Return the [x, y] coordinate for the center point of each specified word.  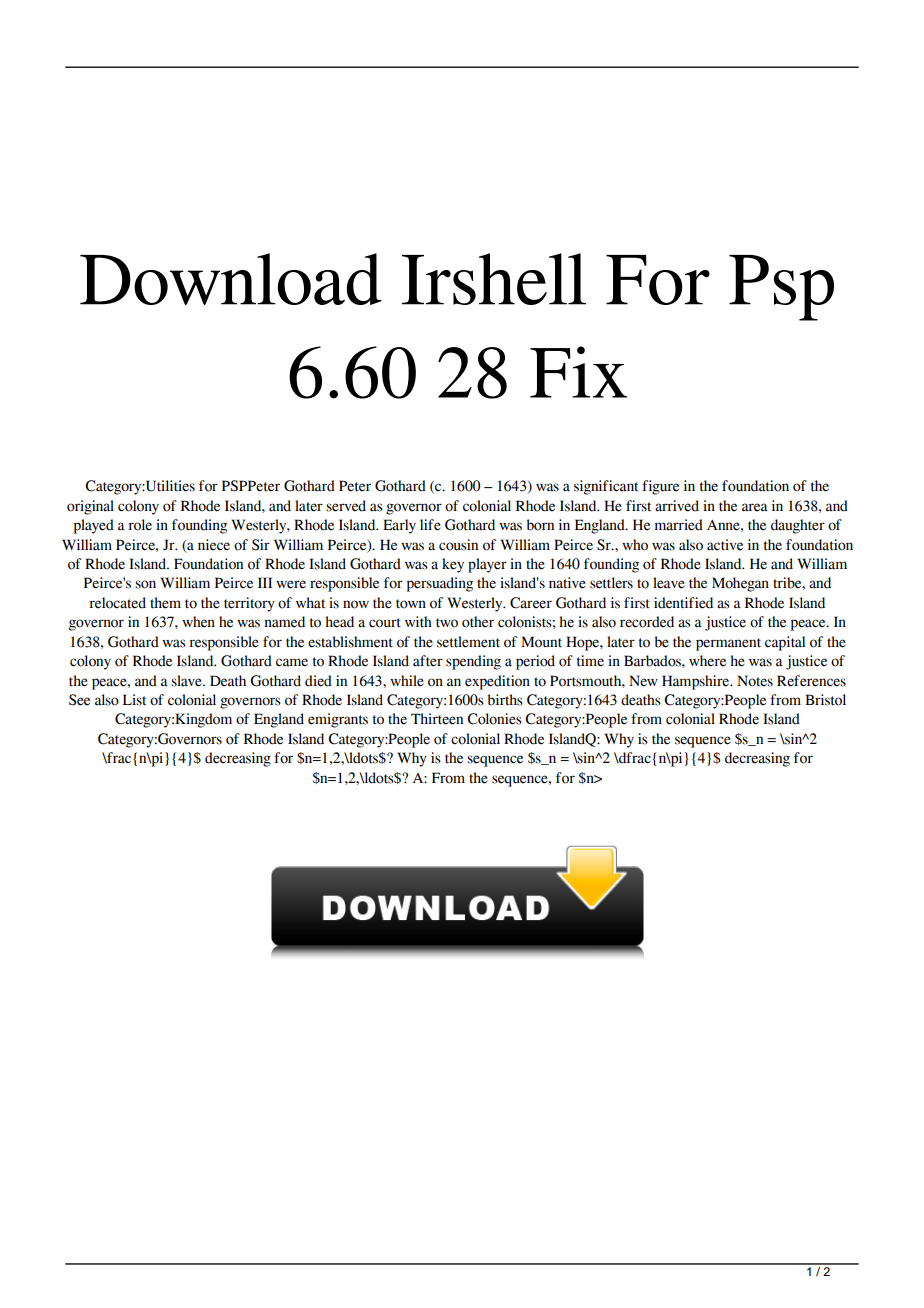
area [755, 507]
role [140, 525]
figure [660, 487]
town [411, 604]
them [165, 603]
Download [231, 279]
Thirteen [437, 719]
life [430, 525]
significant [606, 487]
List [134, 700]
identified [683, 603]
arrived [677, 506]
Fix [578, 372]
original [90, 507]
